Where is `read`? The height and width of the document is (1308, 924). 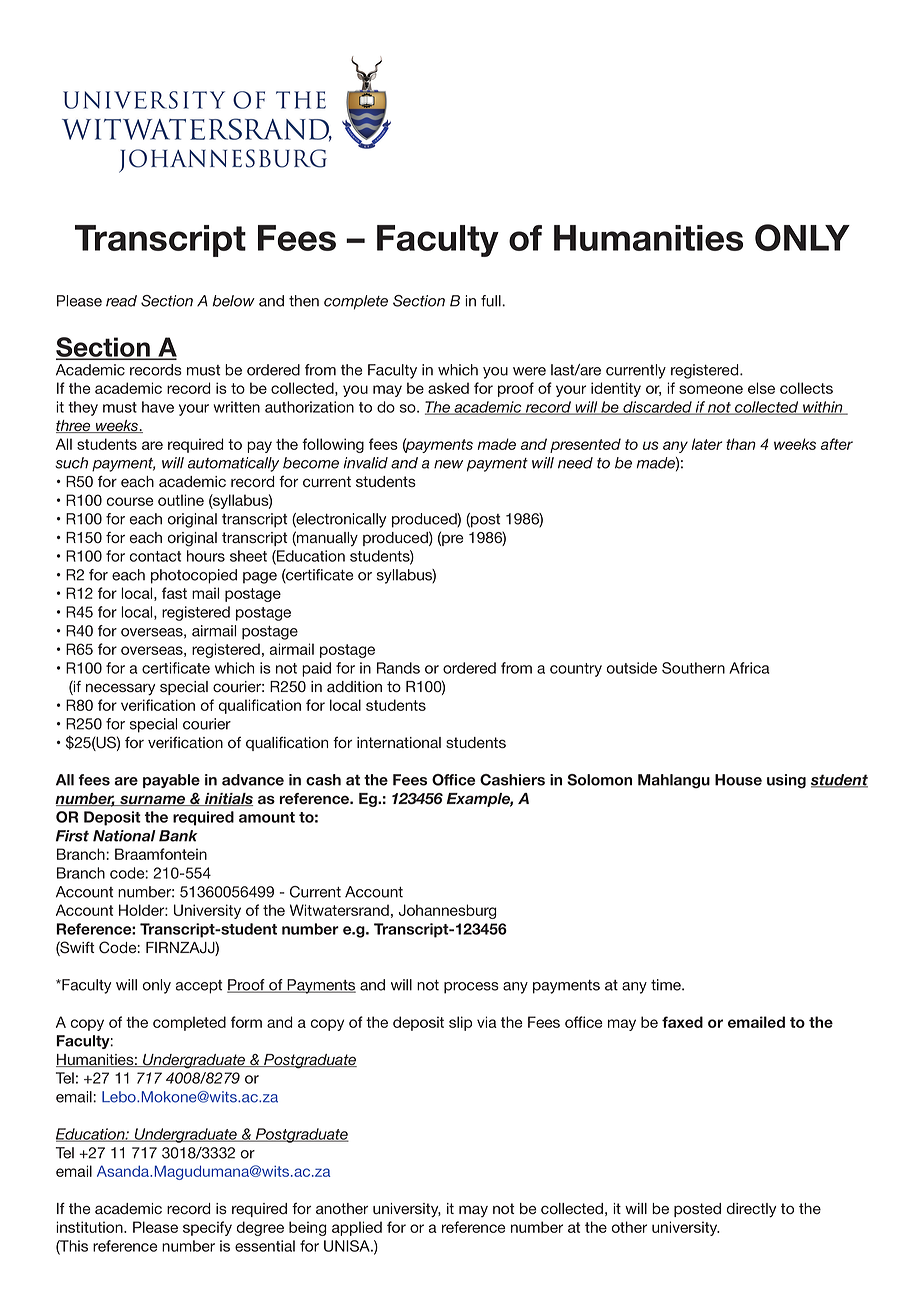 read is located at coordinates (121, 301).
